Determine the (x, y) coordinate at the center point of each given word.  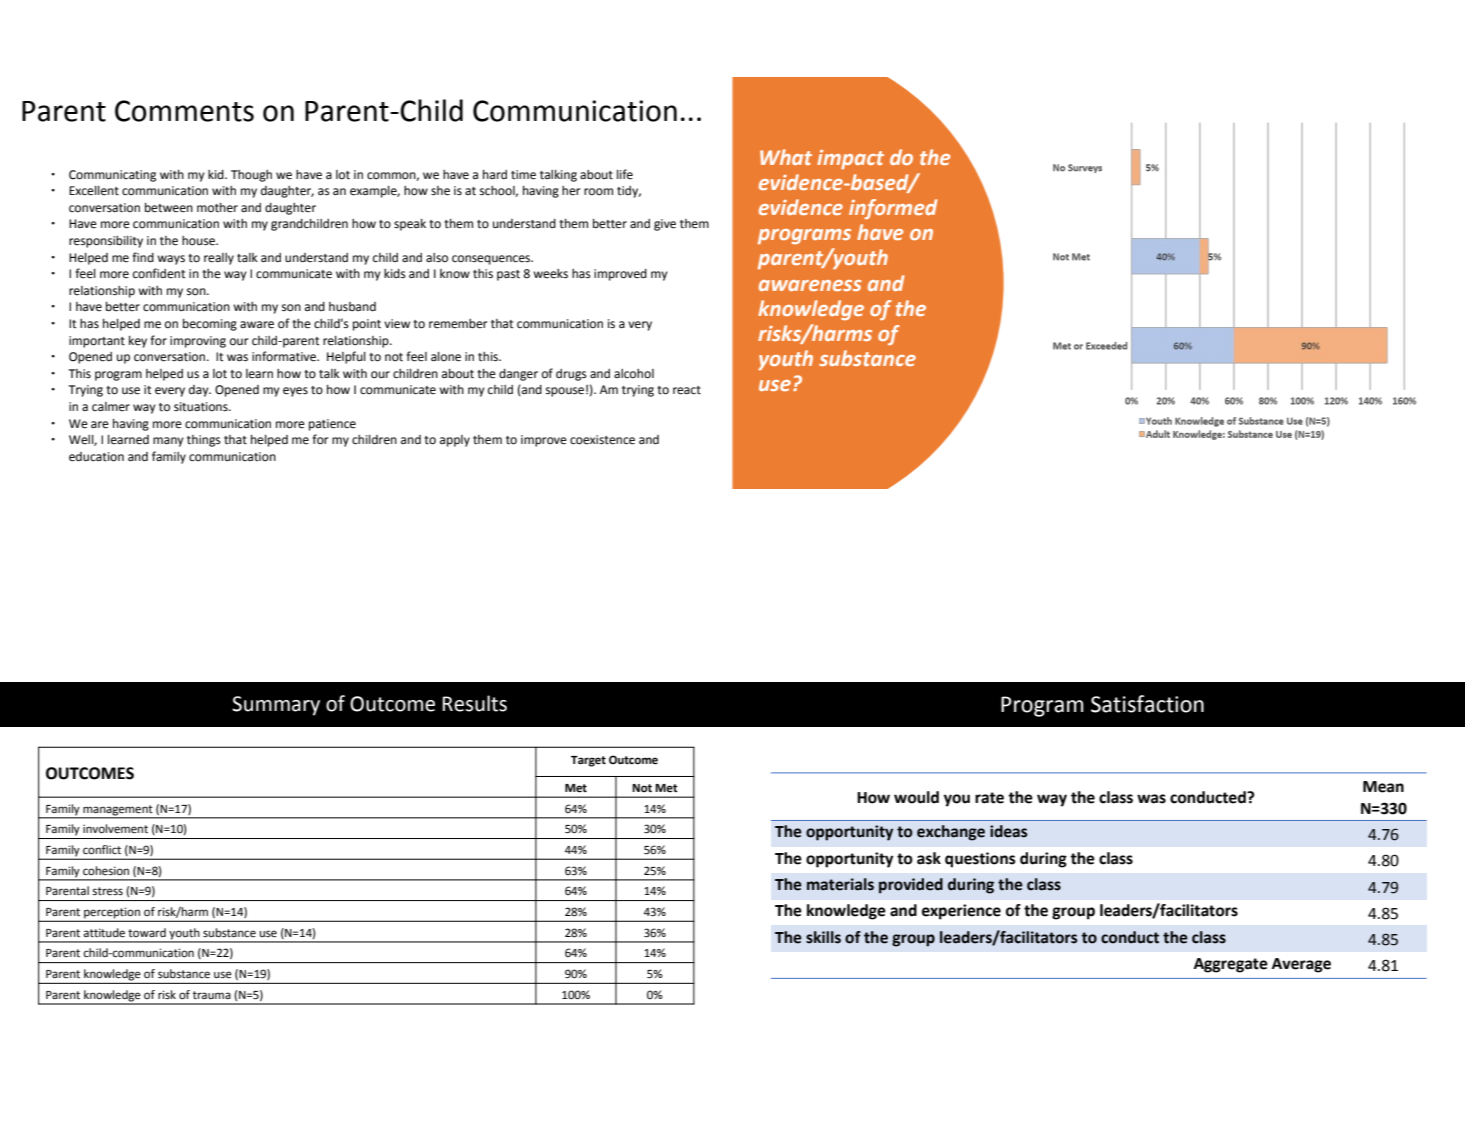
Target (588, 761)
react (687, 390)
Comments (184, 111)
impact (850, 159)
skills (823, 937)
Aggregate (1231, 965)
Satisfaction (1147, 704)
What (786, 157)
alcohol (634, 374)
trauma (212, 995)
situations (202, 407)
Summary (276, 706)
